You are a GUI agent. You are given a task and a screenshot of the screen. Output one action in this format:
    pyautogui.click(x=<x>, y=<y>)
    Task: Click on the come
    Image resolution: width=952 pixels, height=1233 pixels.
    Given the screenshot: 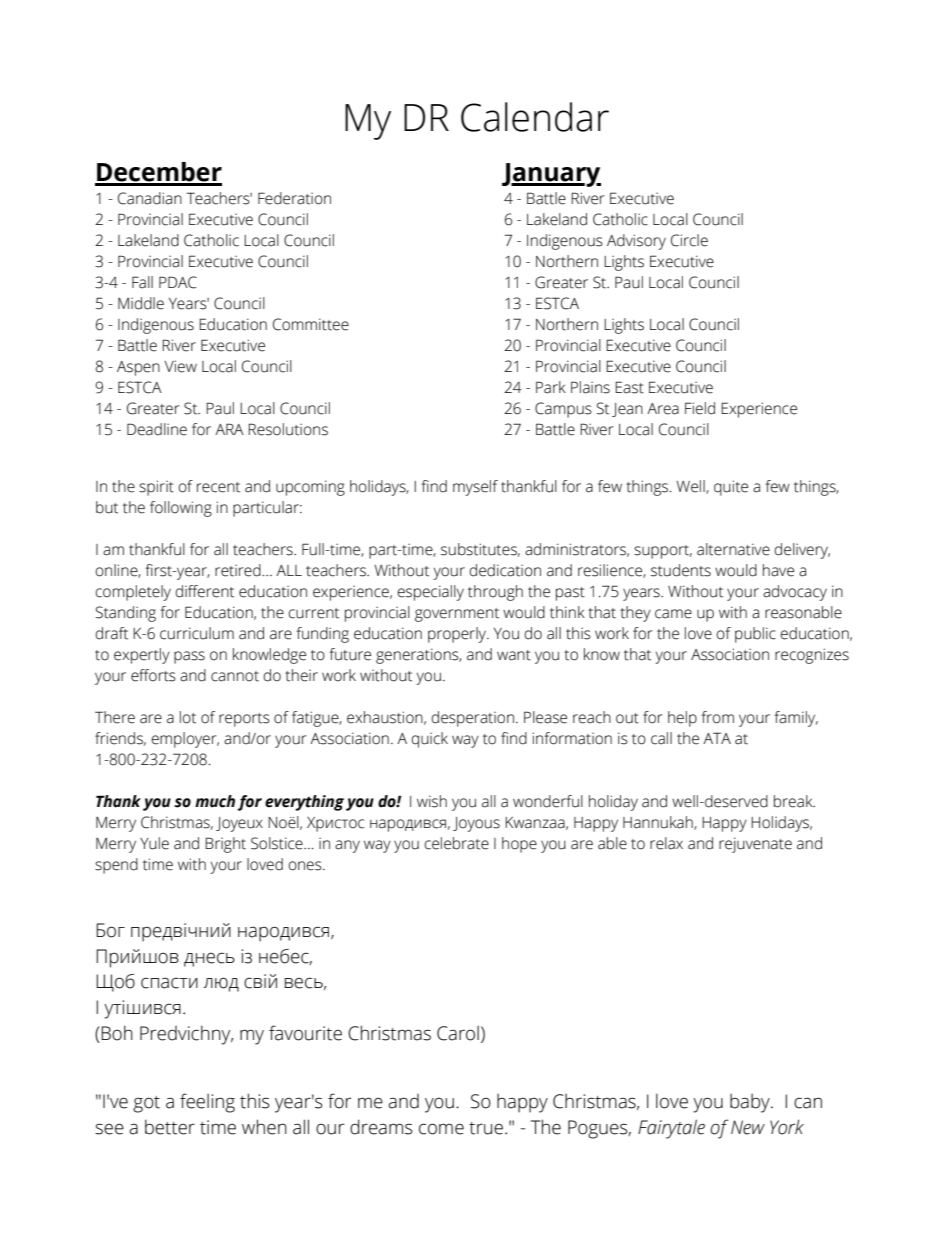 What is the action you would take?
    pyautogui.click(x=441, y=1129)
